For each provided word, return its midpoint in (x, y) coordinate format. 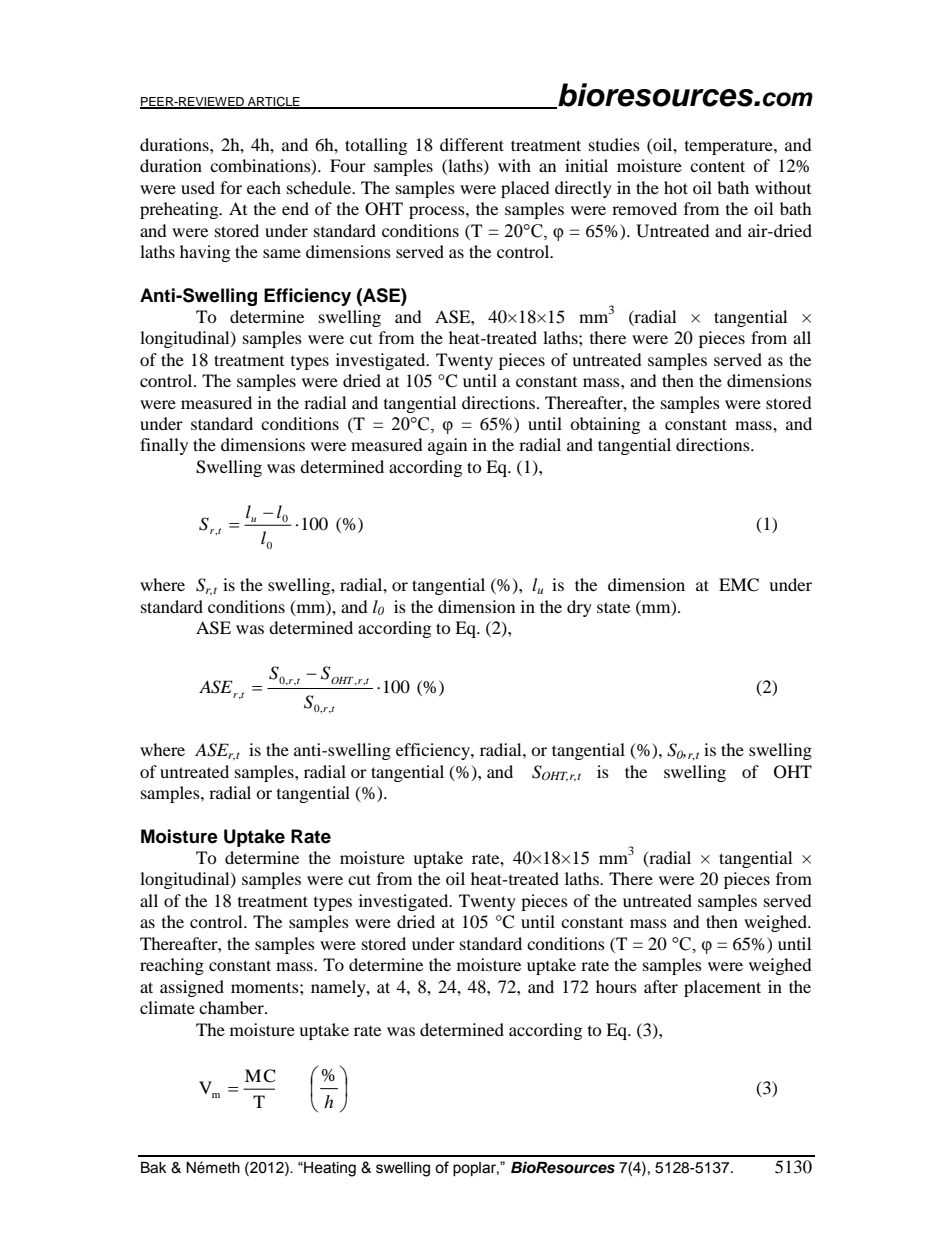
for (231, 187)
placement (722, 988)
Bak (154, 1168)
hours (616, 986)
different (472, 144)
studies (614, 144)
